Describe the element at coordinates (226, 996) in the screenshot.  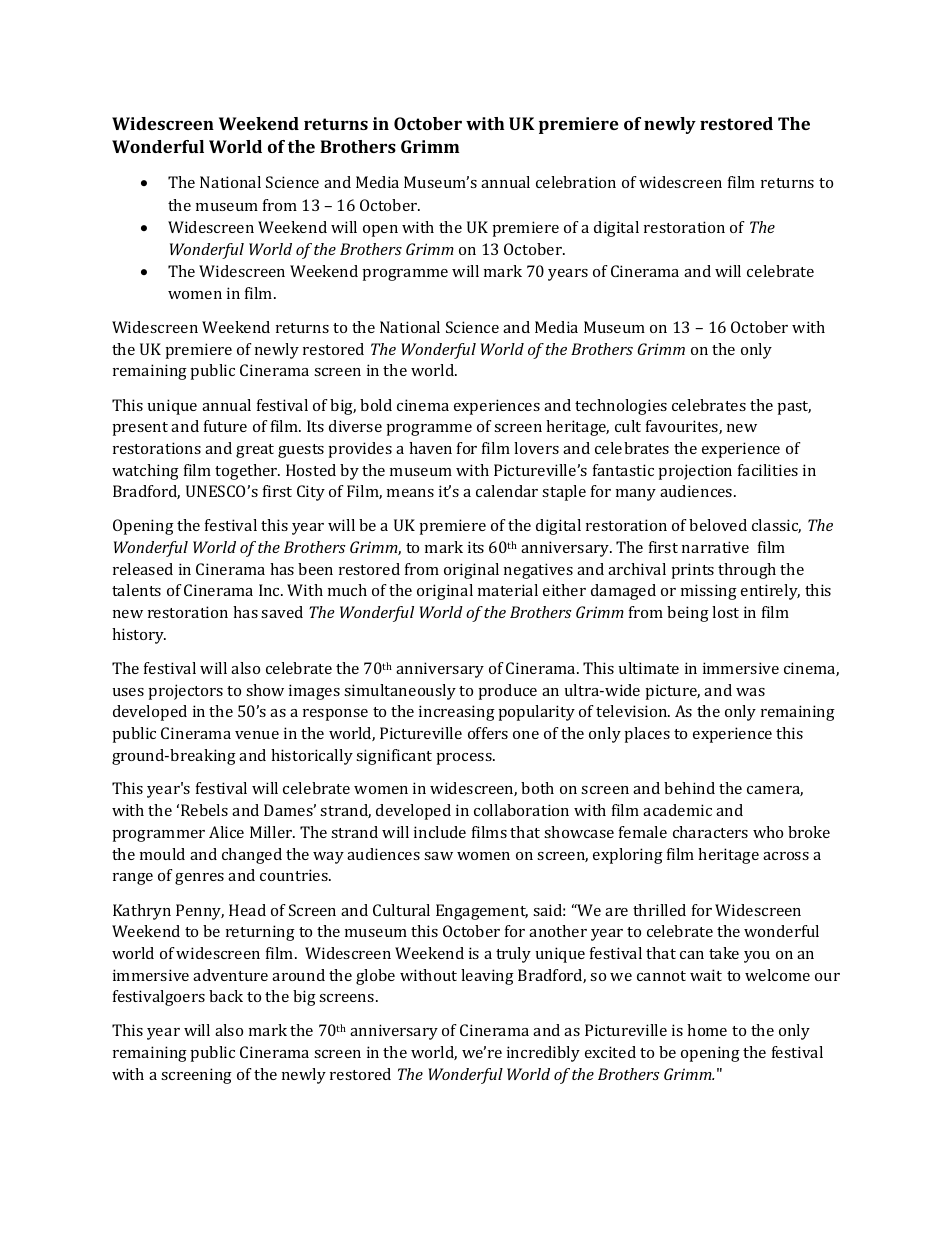
I see `back` at that location.
